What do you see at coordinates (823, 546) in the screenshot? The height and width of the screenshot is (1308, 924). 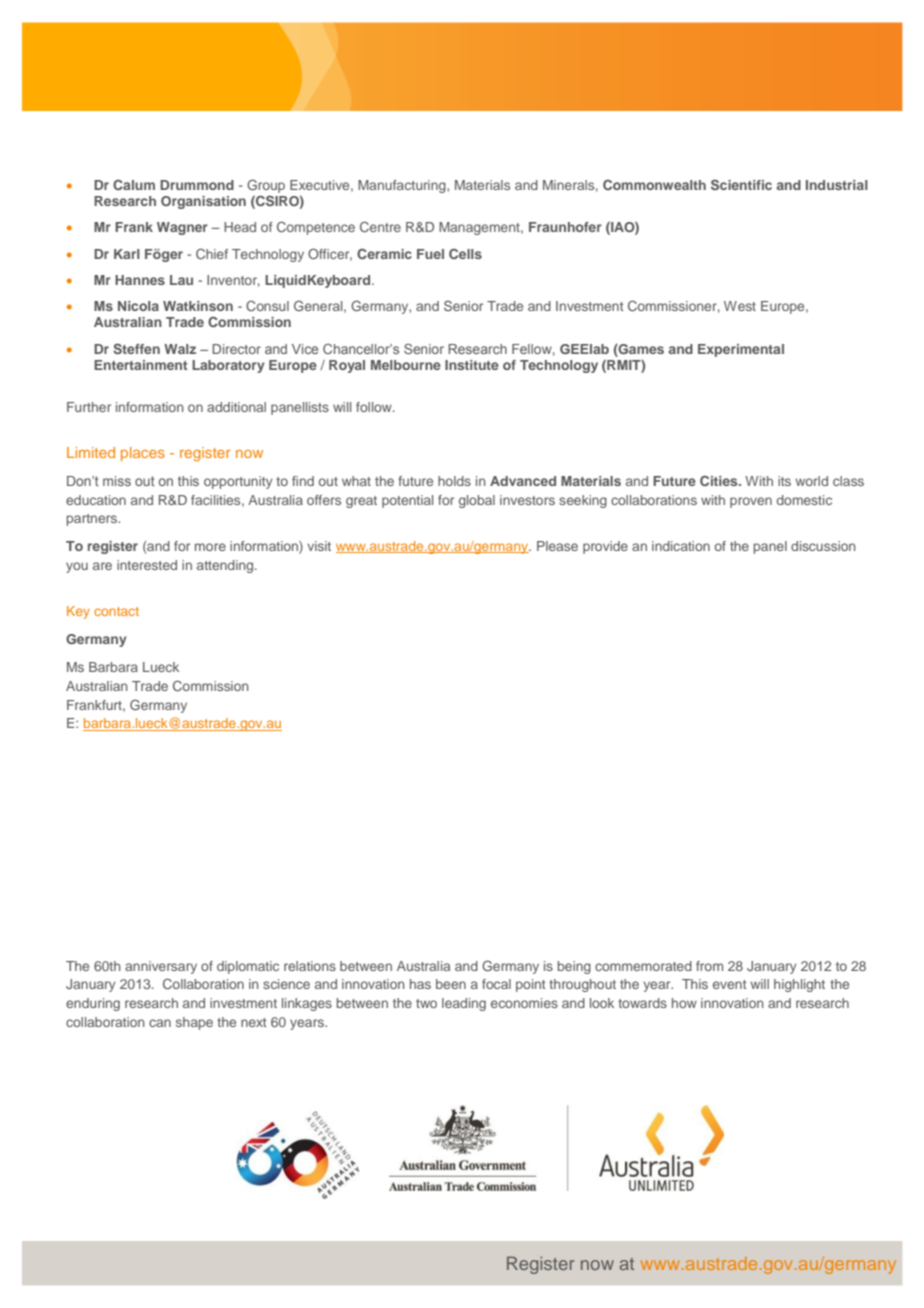 I see `discussion` at bounding box center [823, 546].
